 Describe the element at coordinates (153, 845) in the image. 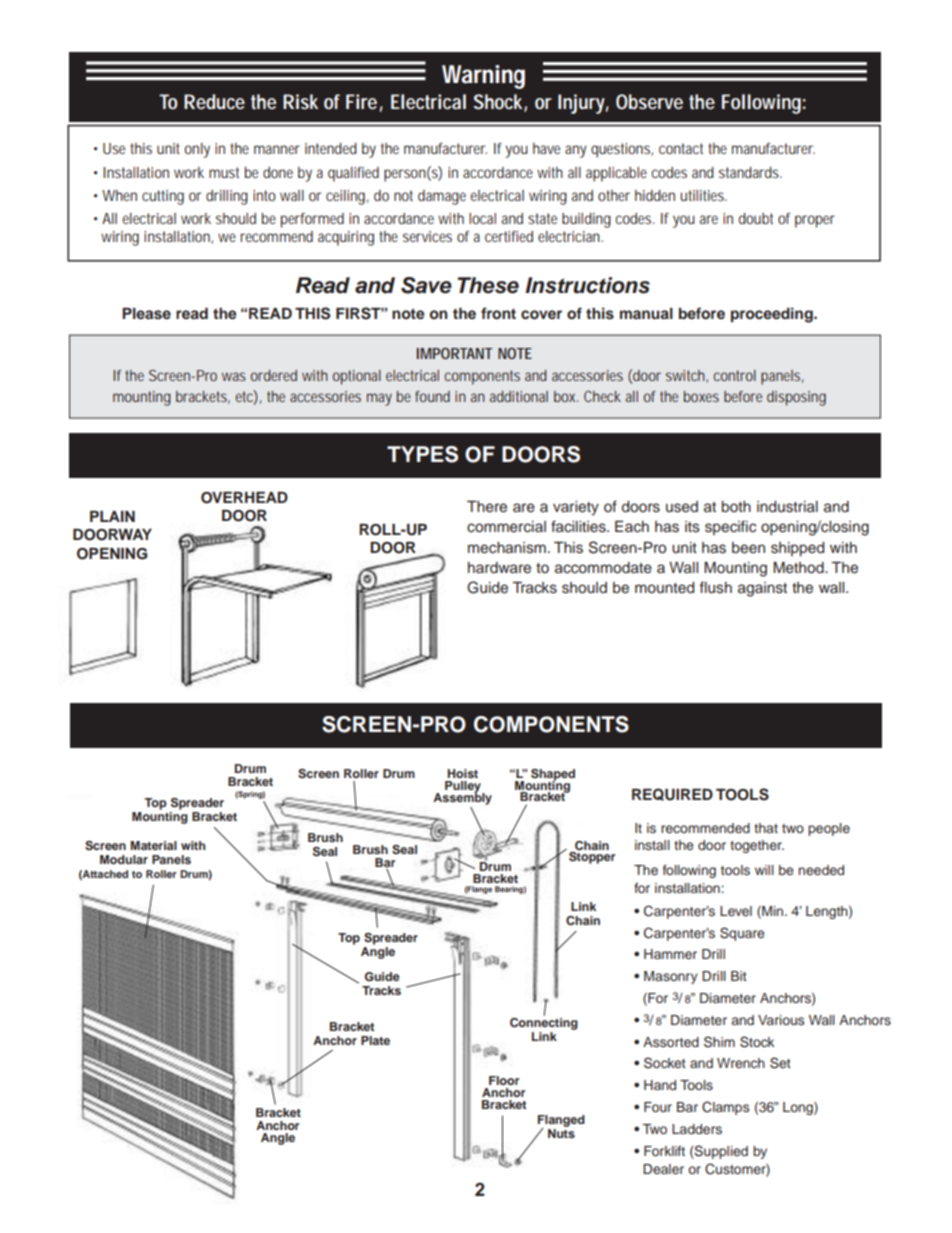

I see `Material` at that location.
